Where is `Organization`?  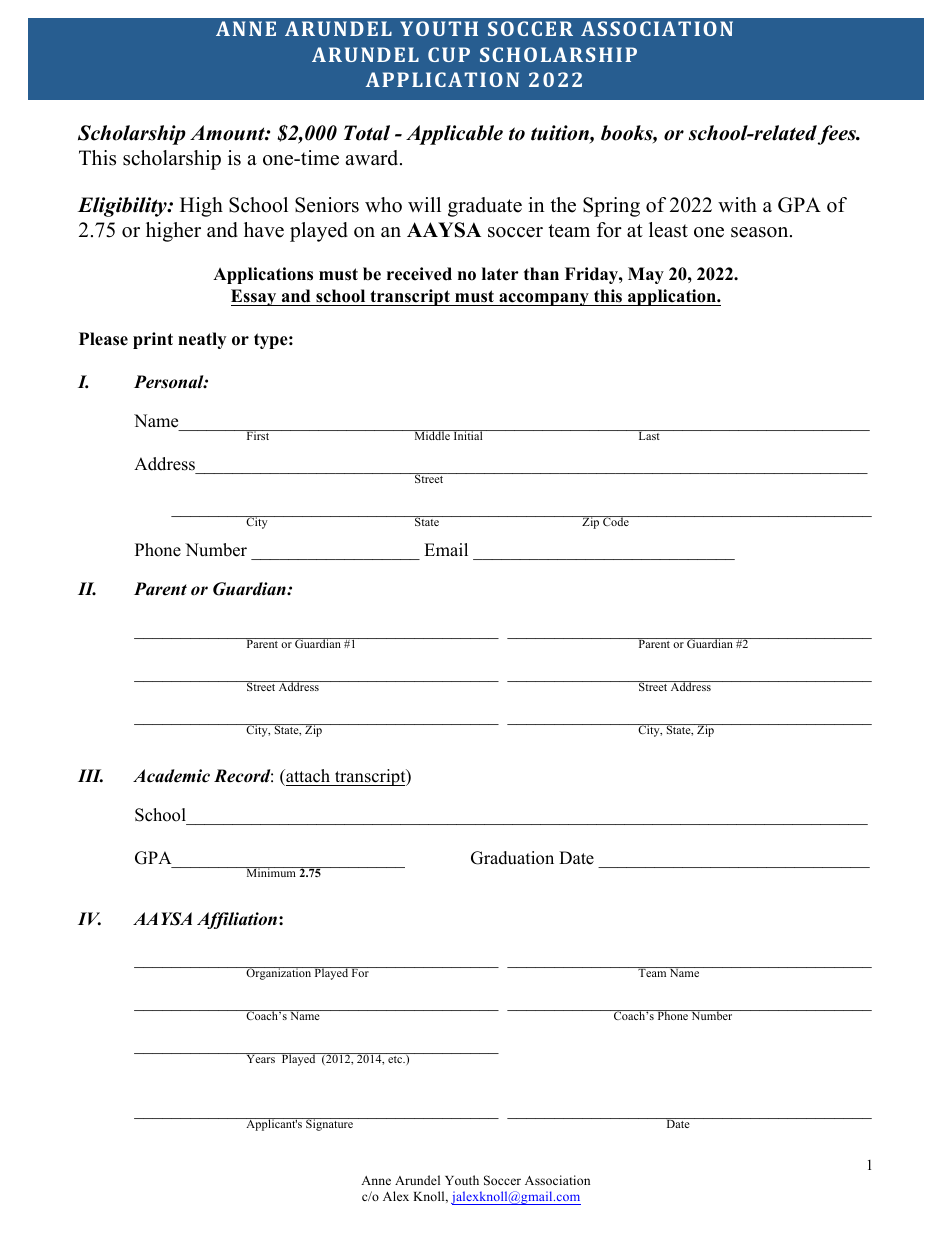
Organization is located at coordinates (278, 973).
